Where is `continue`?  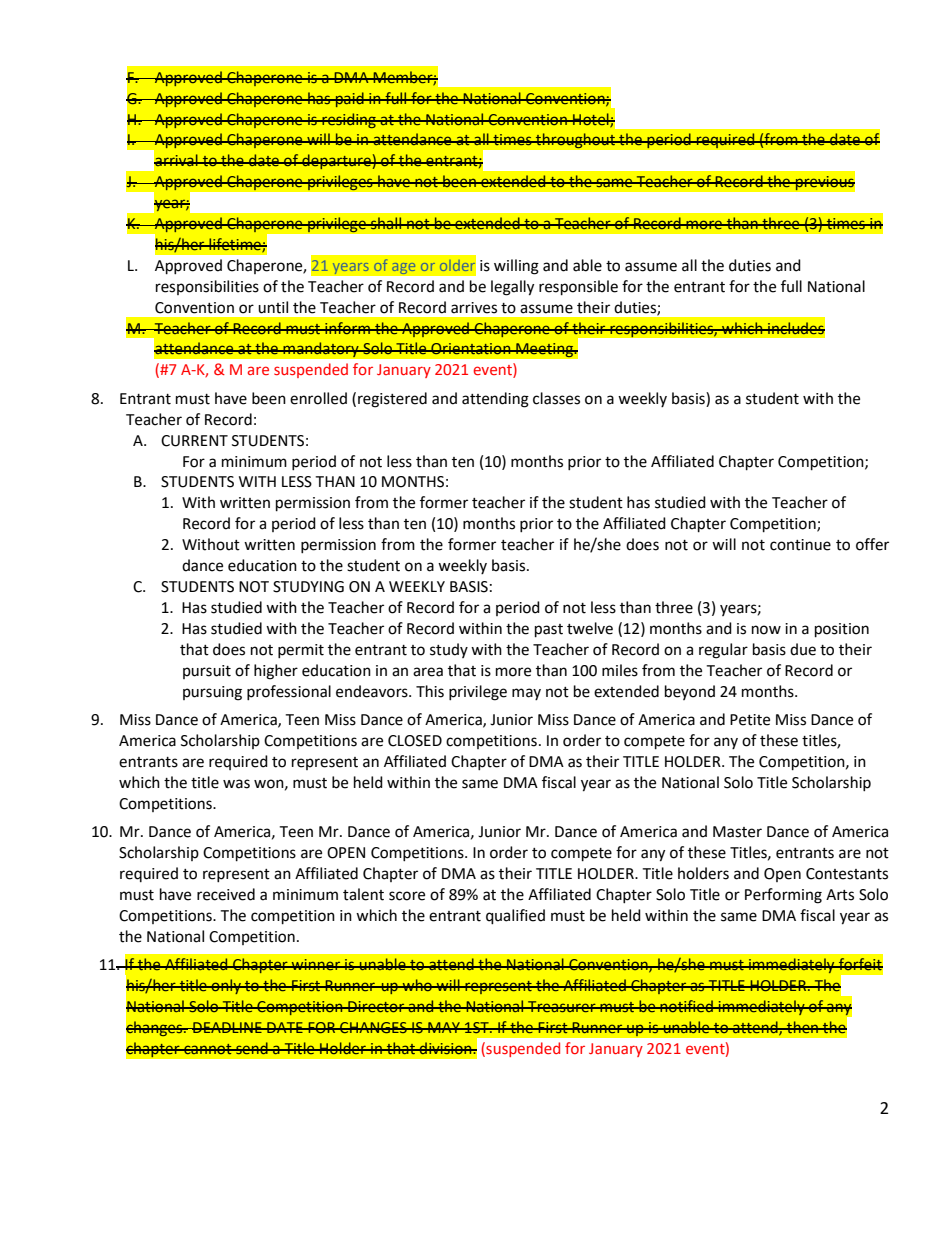 continue is located at coordinates (800, 545).
